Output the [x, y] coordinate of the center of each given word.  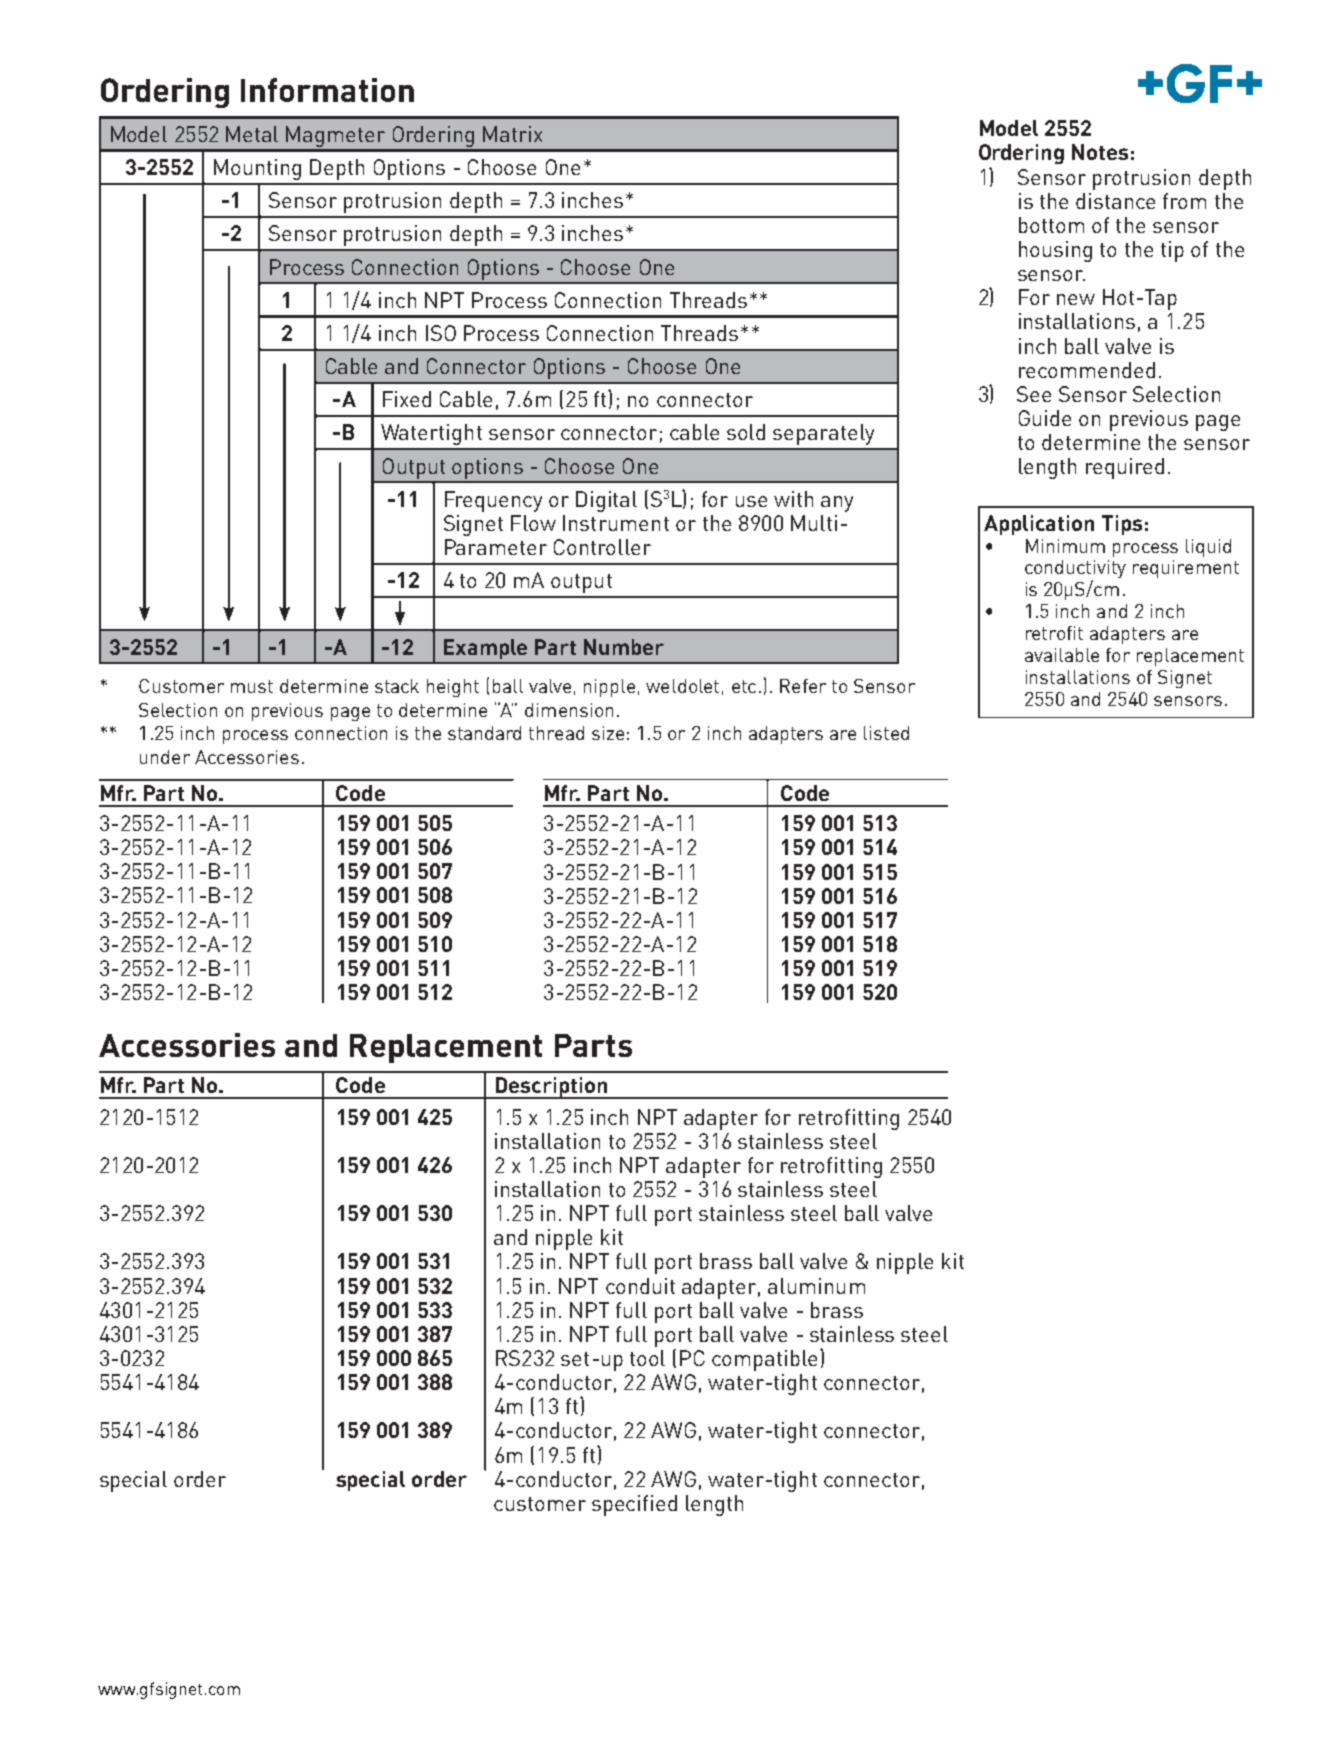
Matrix [512, 134]
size [608, 733]
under [165, 757]
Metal [252, 134]
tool [647, 1358]
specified [634, 1505]
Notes [1100, 152]
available [1062, 655]
